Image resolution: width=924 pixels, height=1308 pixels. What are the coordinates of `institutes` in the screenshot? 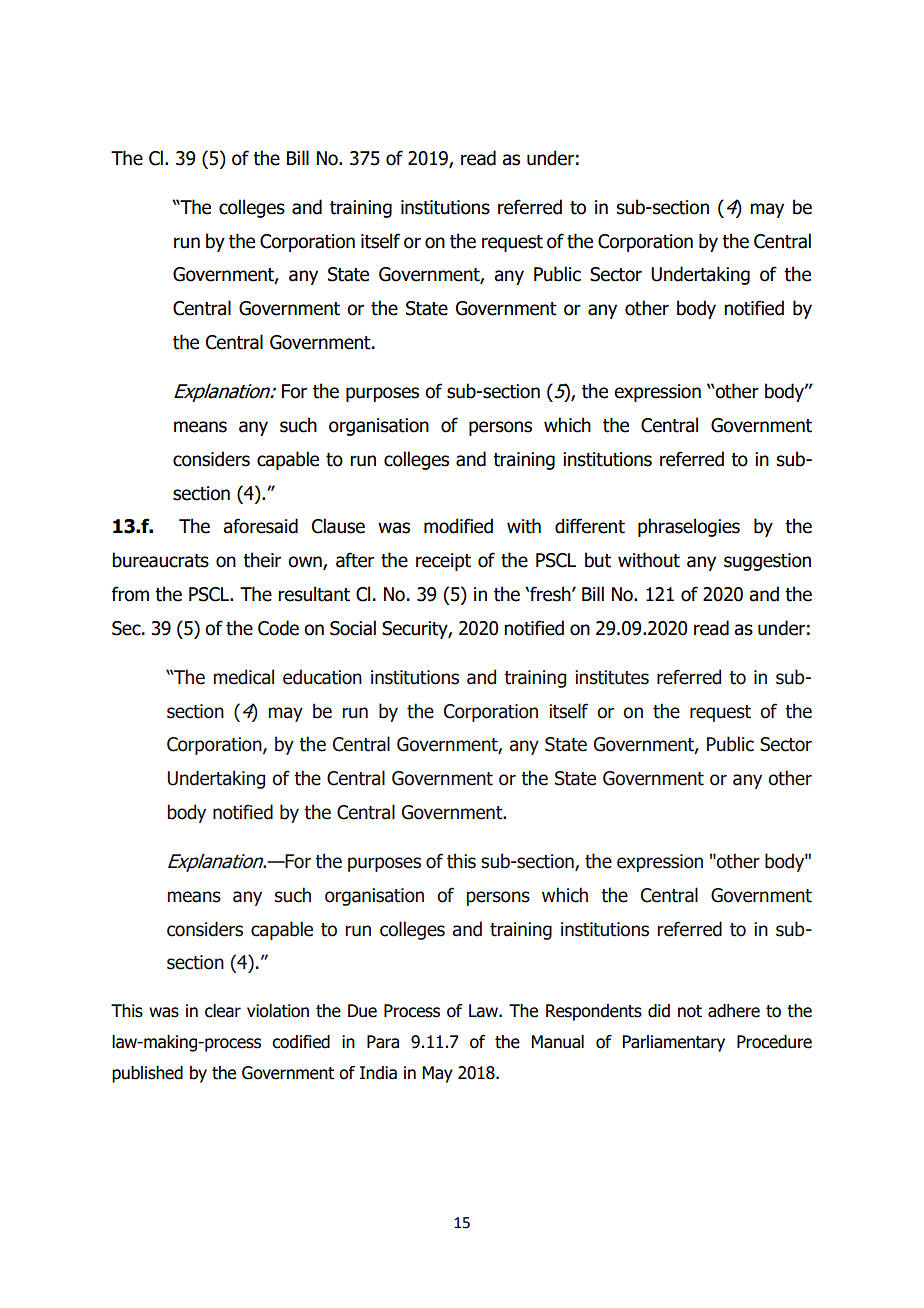 It's located at (612, 677).
